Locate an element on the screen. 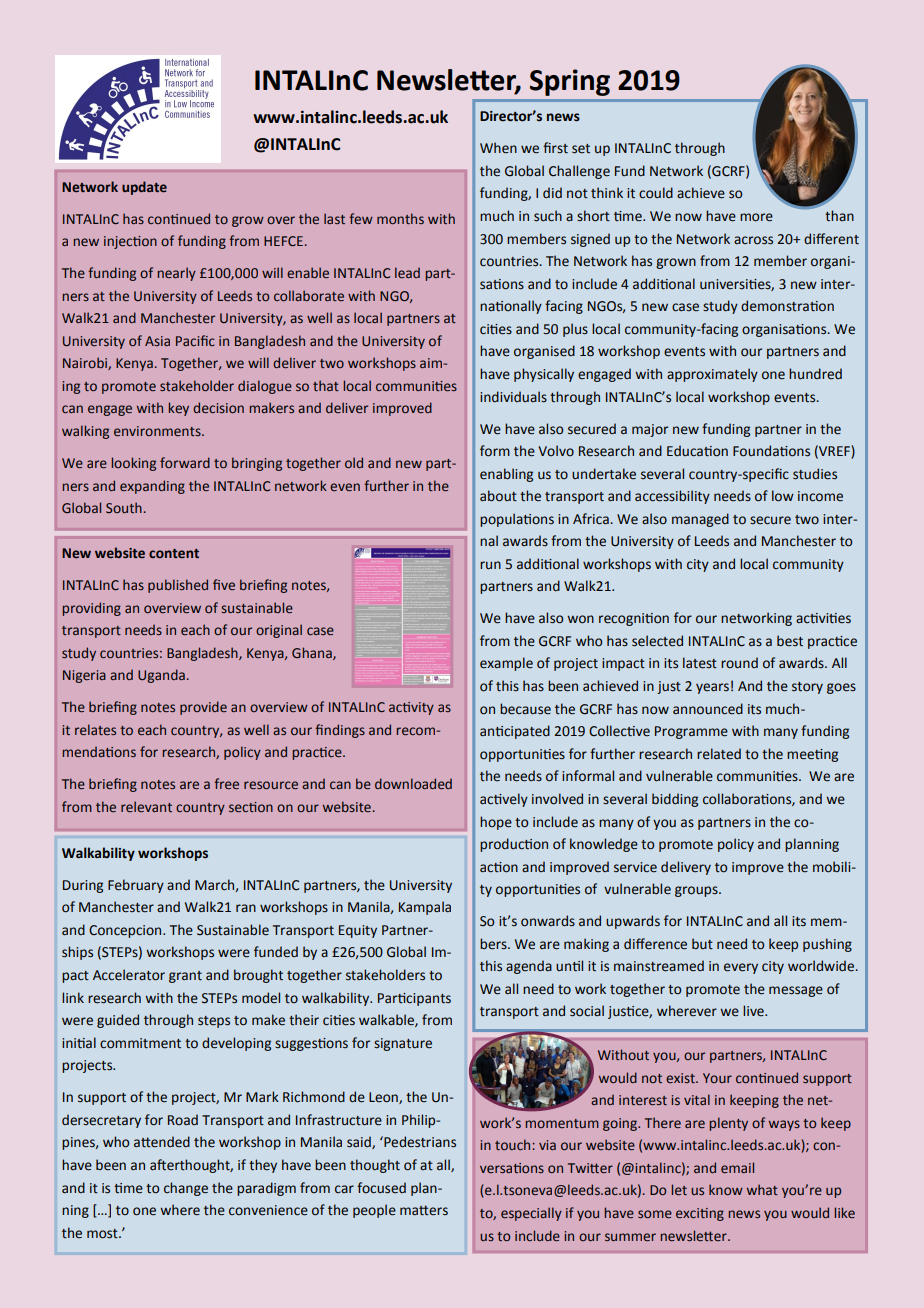 The height and width of the screenshot is (1308, 924). low is located at coordinates (783, 496).
